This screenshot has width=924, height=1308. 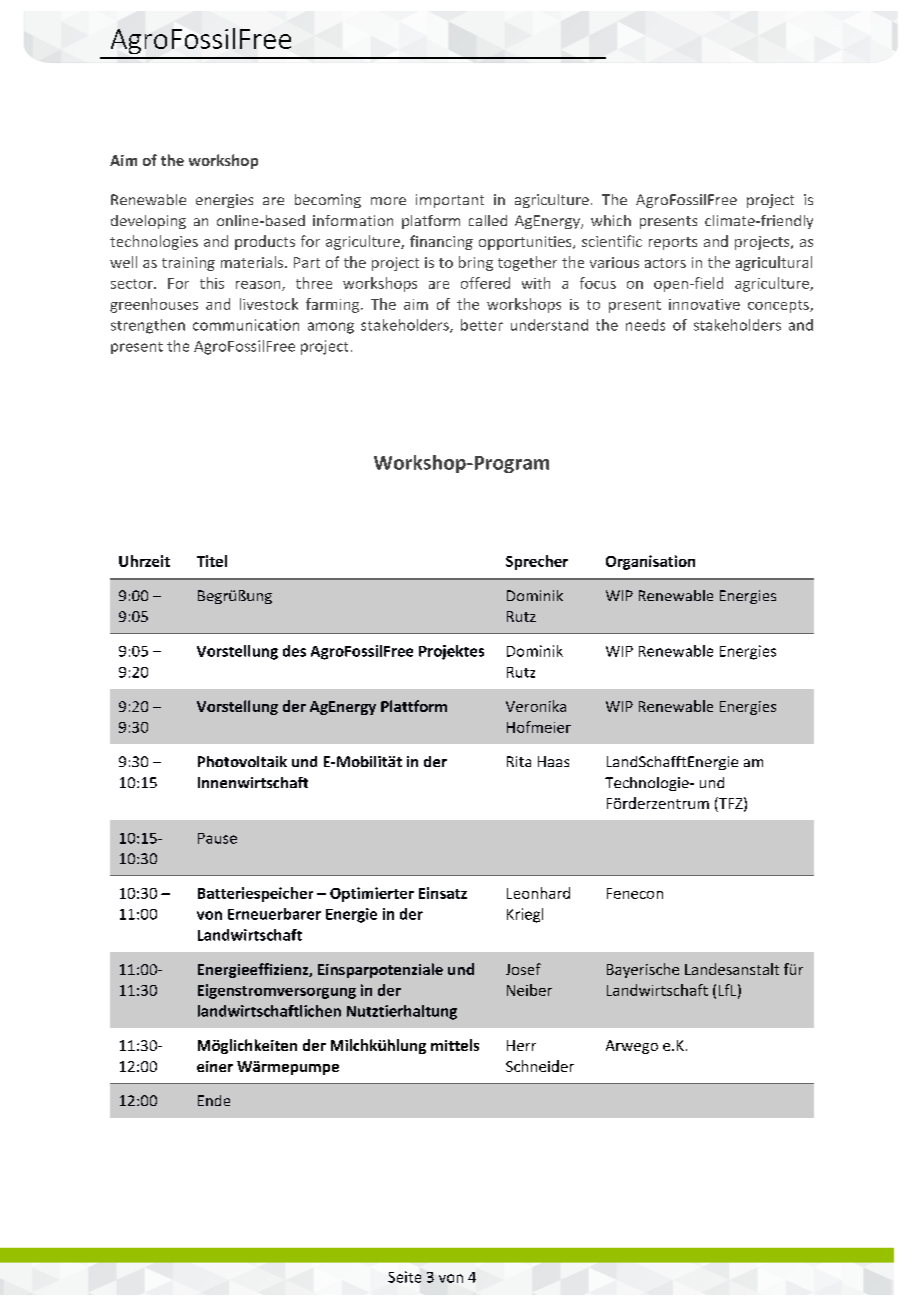 What do you see at coordinates (553, 761) in the screenshot?
I see `Haas` at bounding box center [553, 761].
